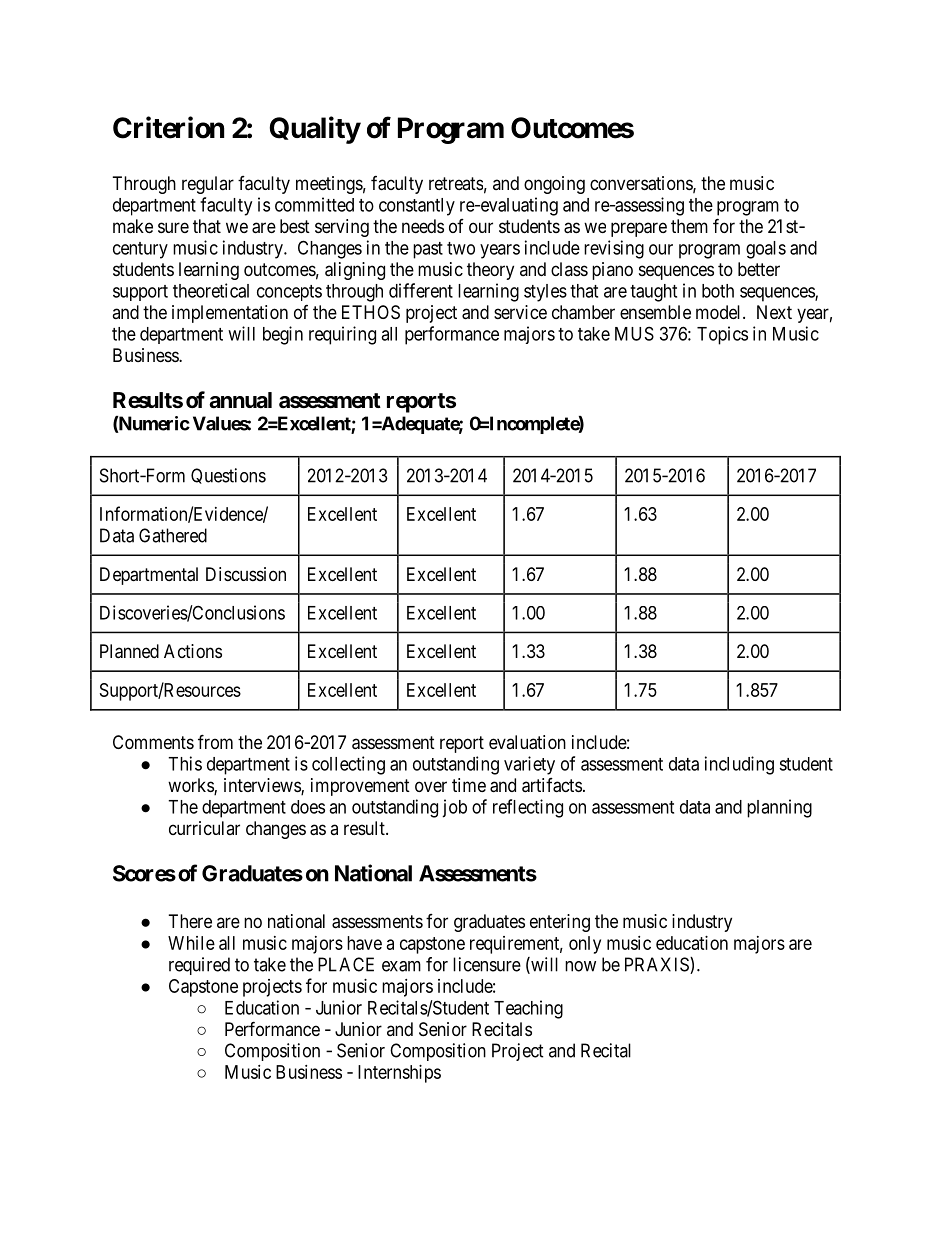  Describe the element at coordinates (246, 574) in the document. I see `Discussion` at that location.
